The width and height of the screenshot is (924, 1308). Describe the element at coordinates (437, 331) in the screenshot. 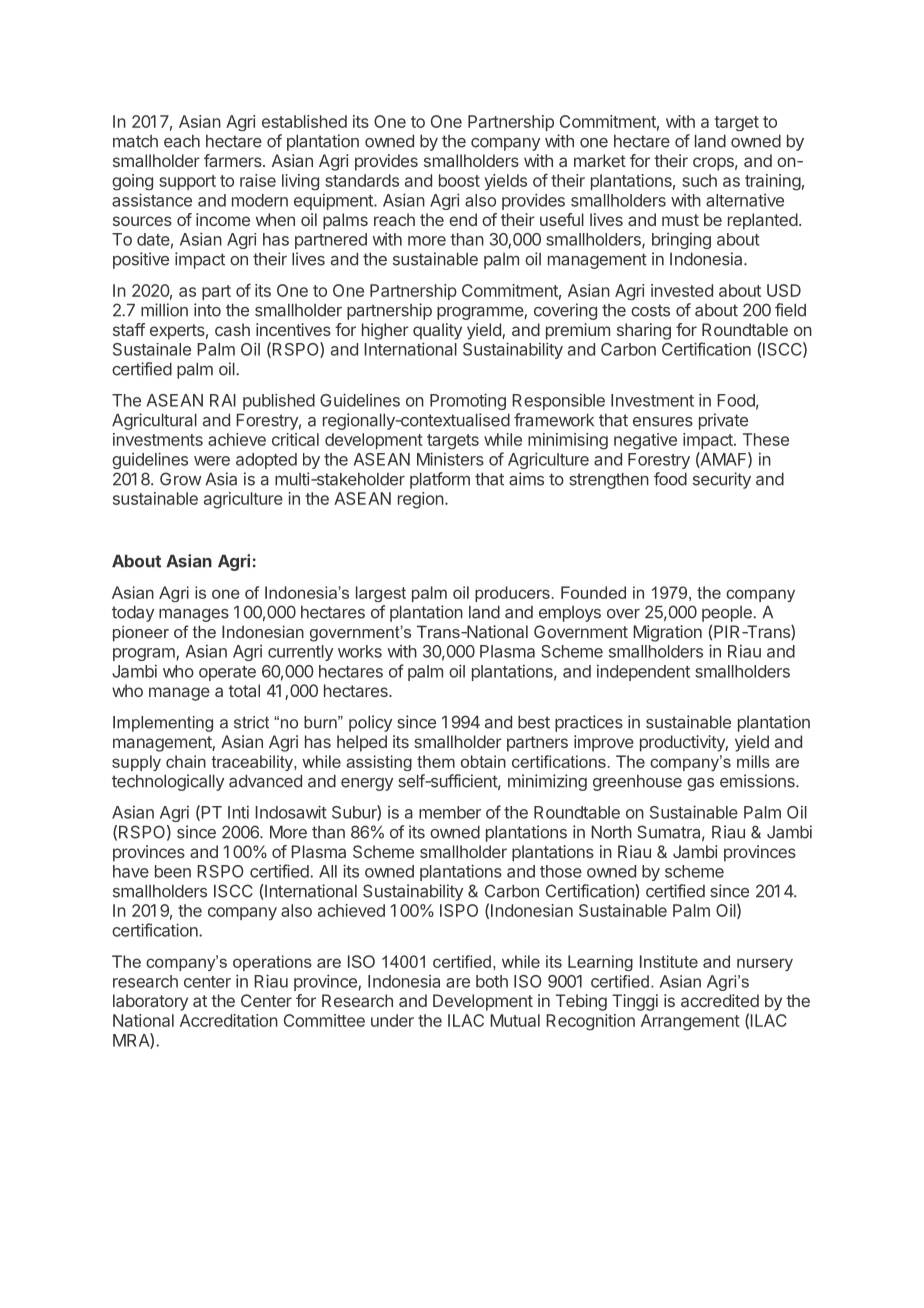

I see `quality` at that location.
